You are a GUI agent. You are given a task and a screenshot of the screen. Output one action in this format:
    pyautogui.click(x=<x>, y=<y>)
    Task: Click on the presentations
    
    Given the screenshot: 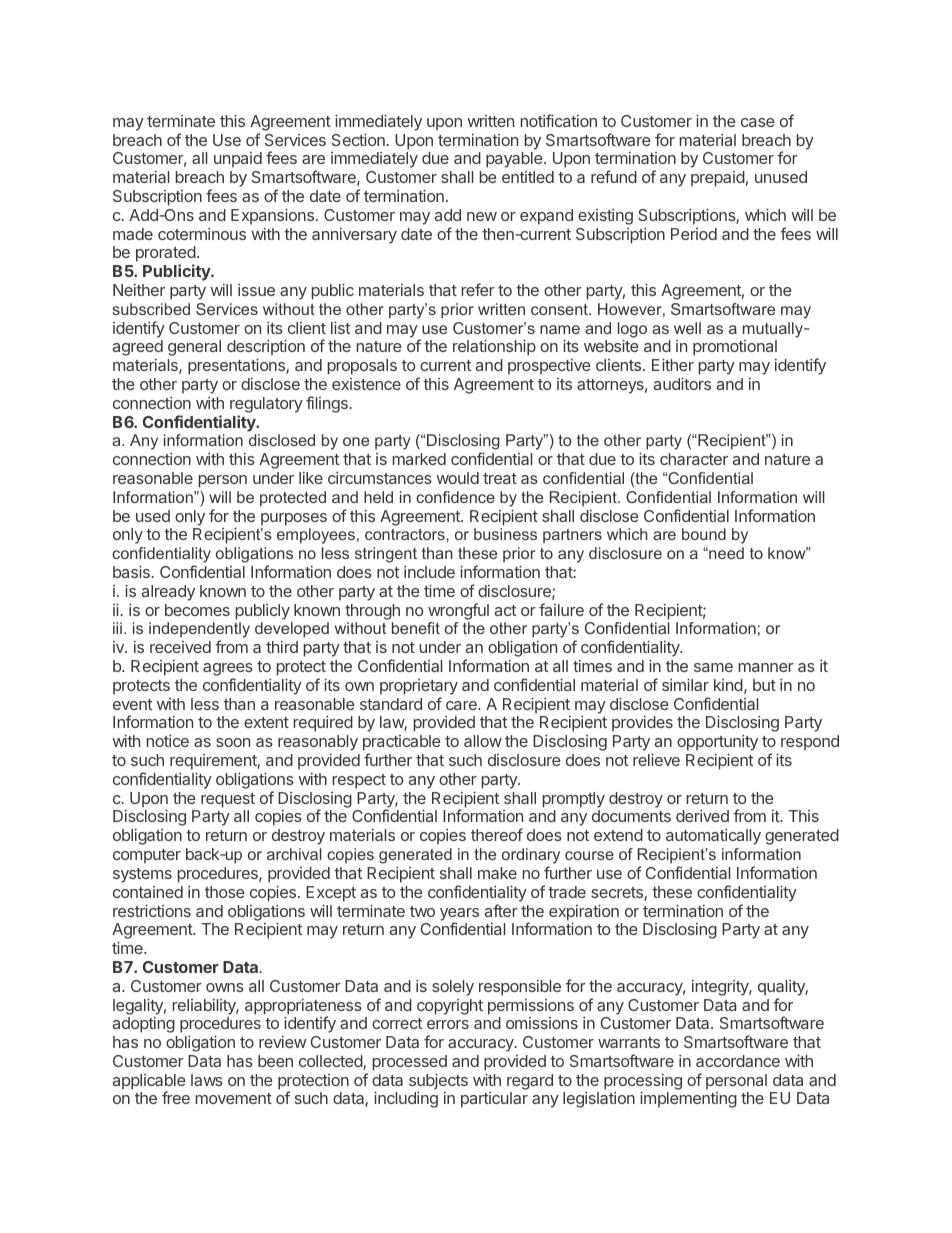 What is the action you would take?
    pyautogui.click(x=237, y=366)
